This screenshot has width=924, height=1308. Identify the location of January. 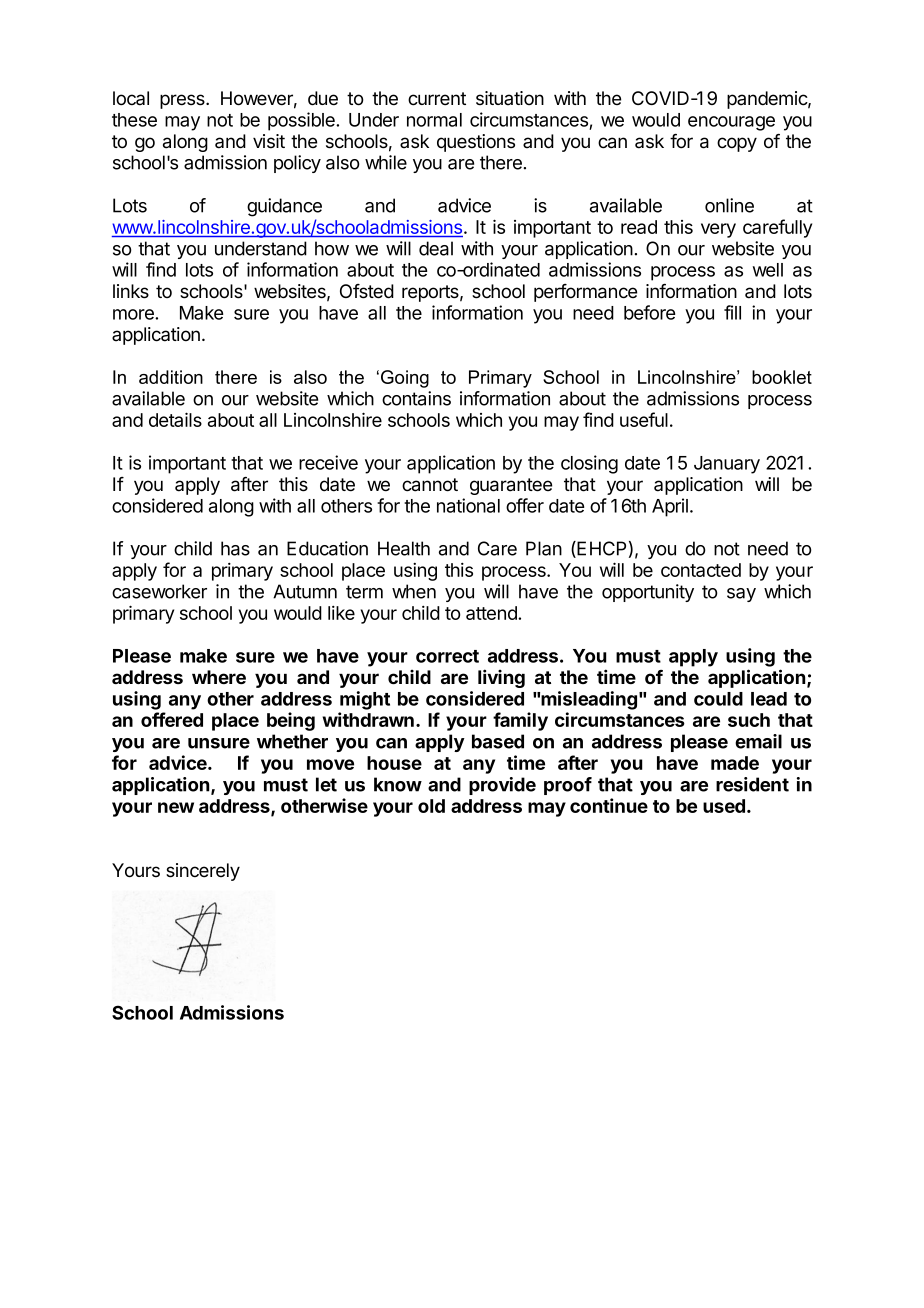
(727, 465).
